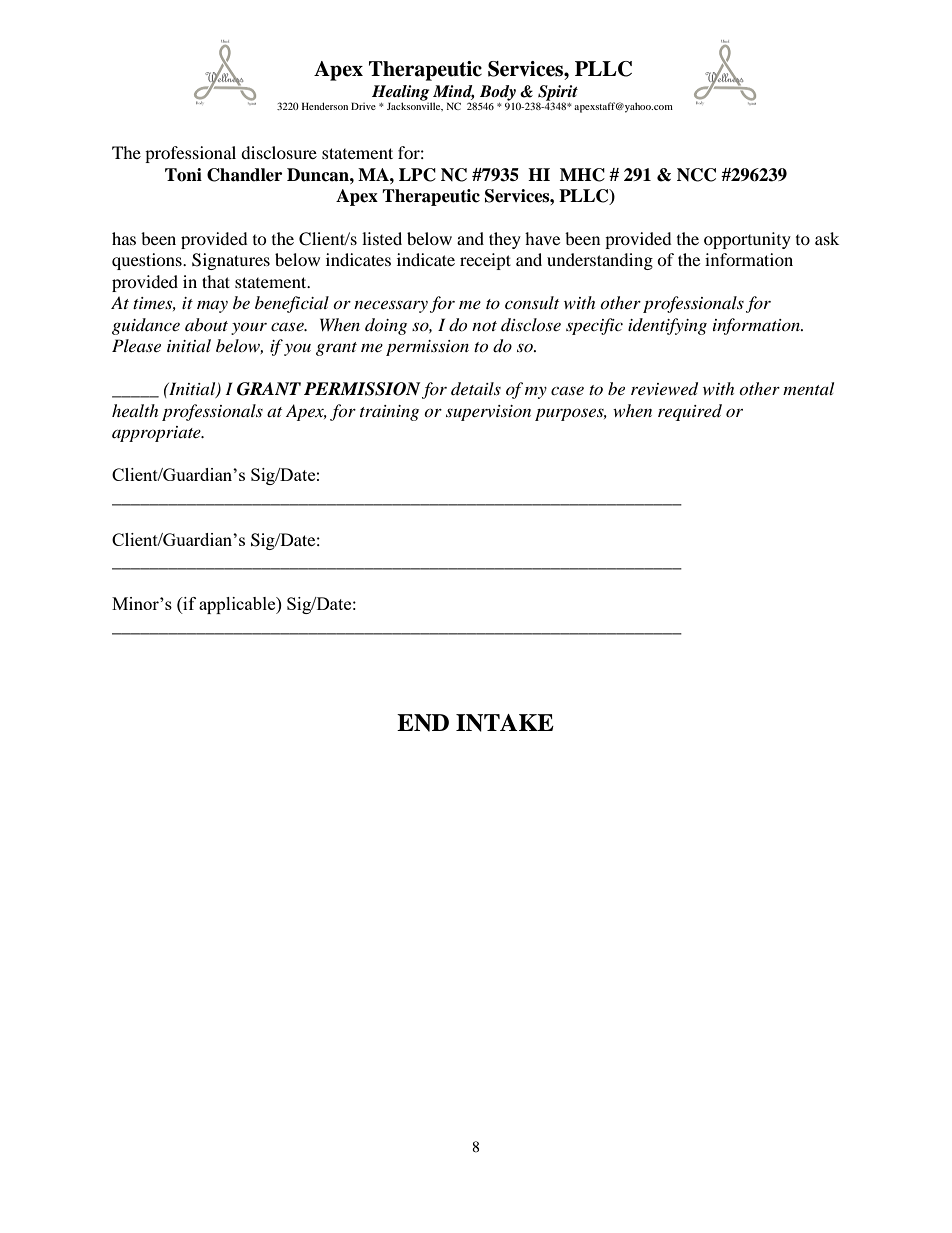 The width and height of the document is (952, 1233). Describe the element at coordinates (505, 723) in the document. I see `INTAKE` at that location.
